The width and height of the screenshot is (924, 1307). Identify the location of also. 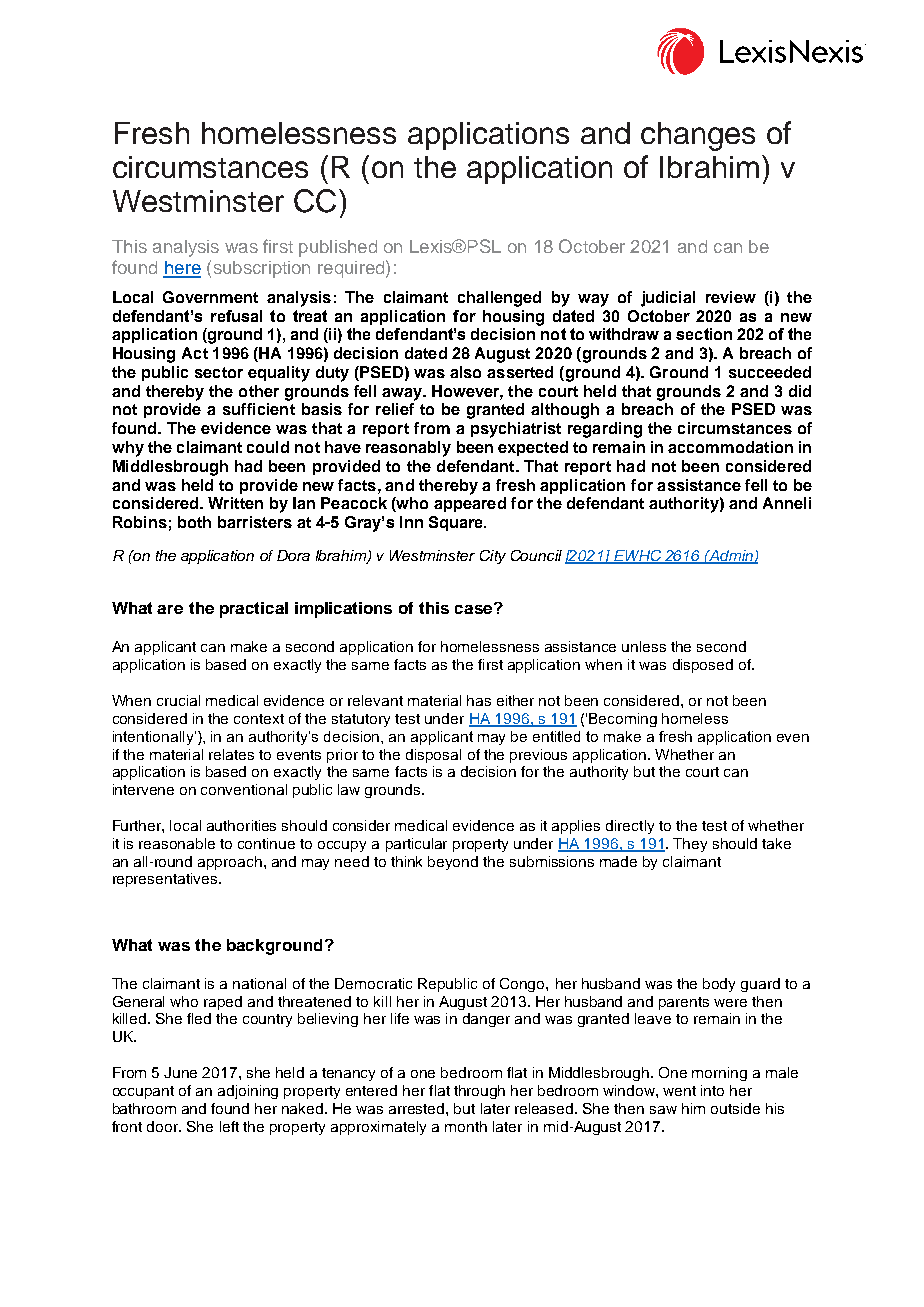
(465, 372).
